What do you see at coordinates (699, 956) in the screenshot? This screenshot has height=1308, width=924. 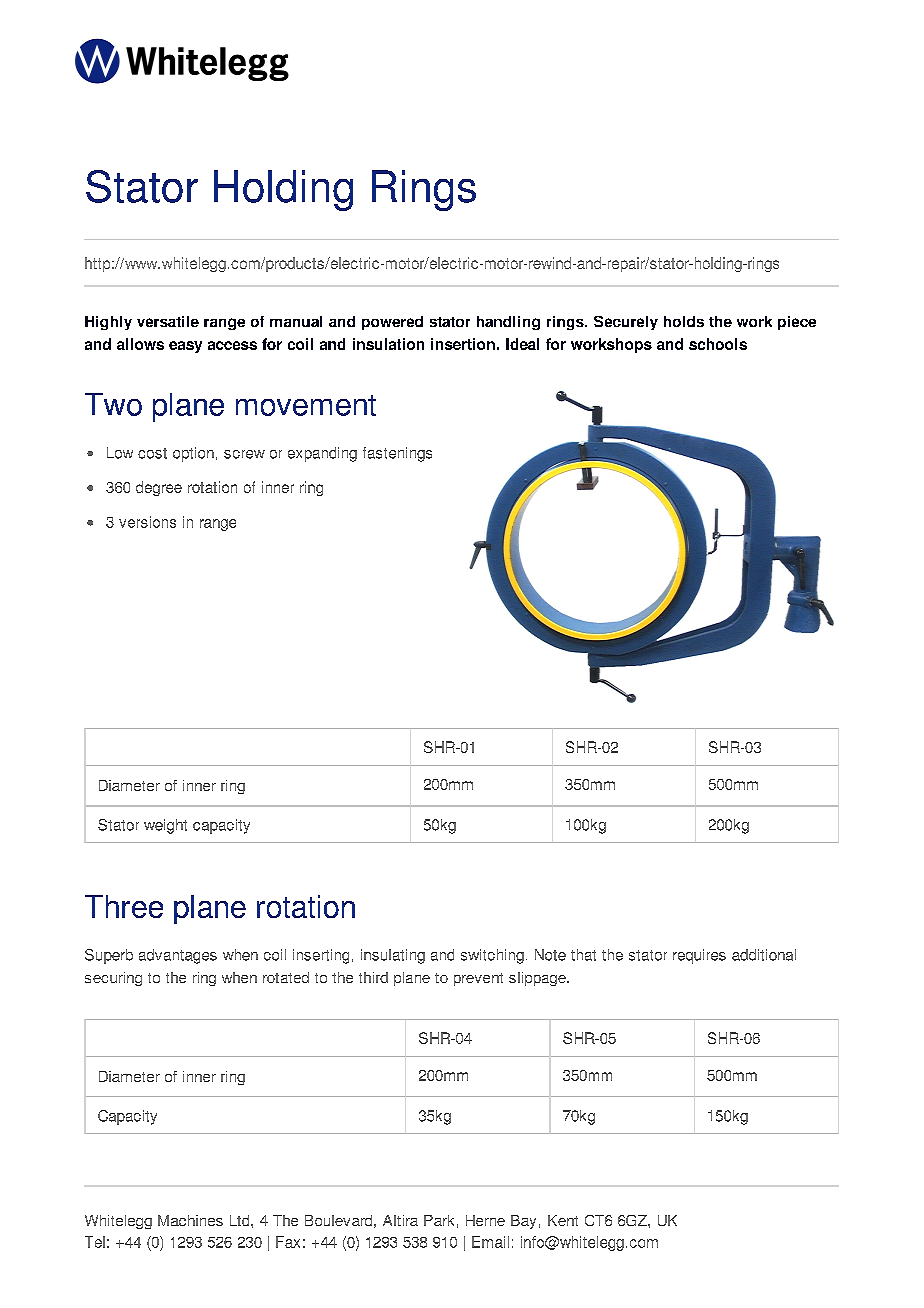 I see `requires` at bounding box center [699, 956].
